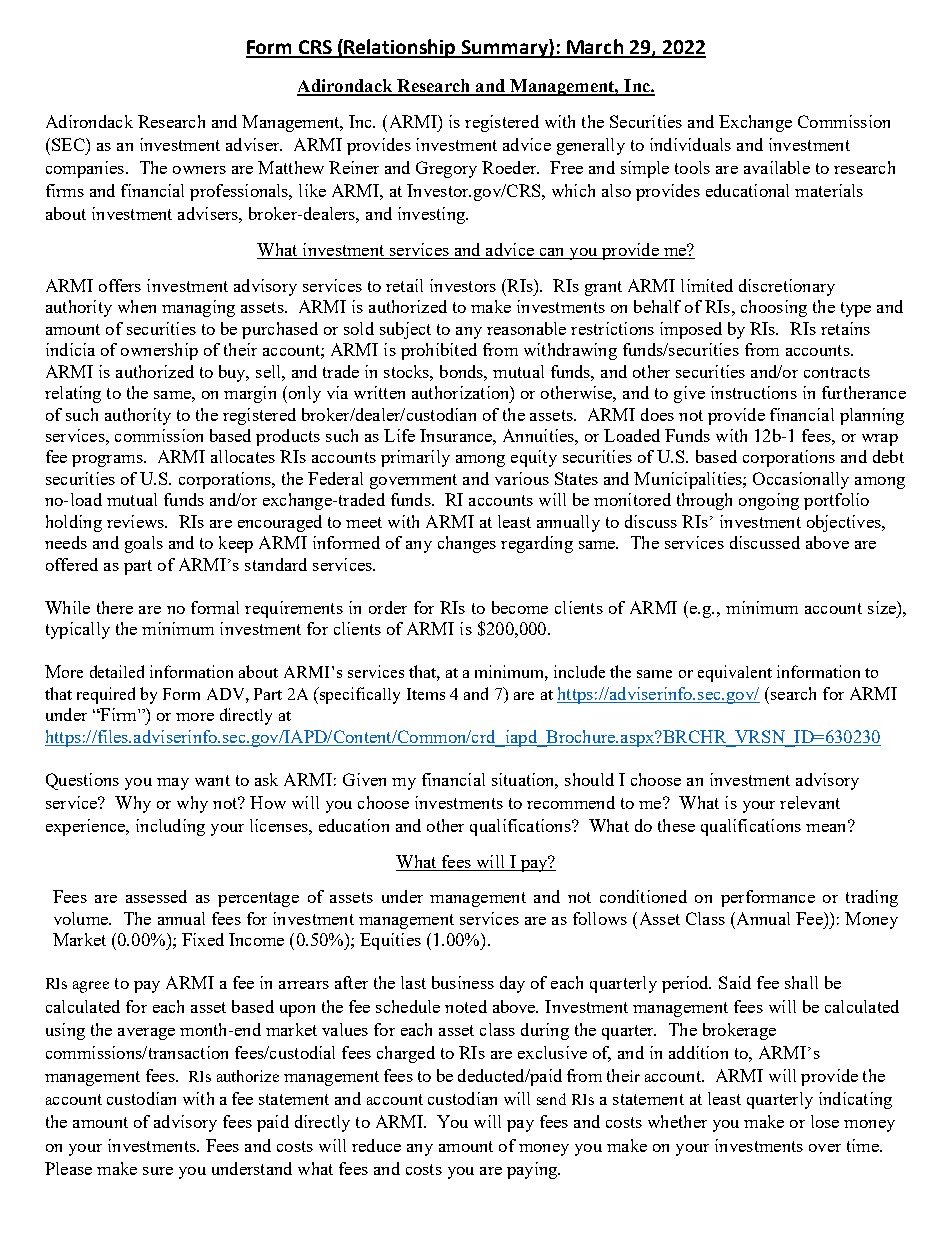 The width and height of the page is (952, 1233). What do you see at coordinates (158, 1171) in the page?
I see `sure` at bounding box center [158, 1171].
